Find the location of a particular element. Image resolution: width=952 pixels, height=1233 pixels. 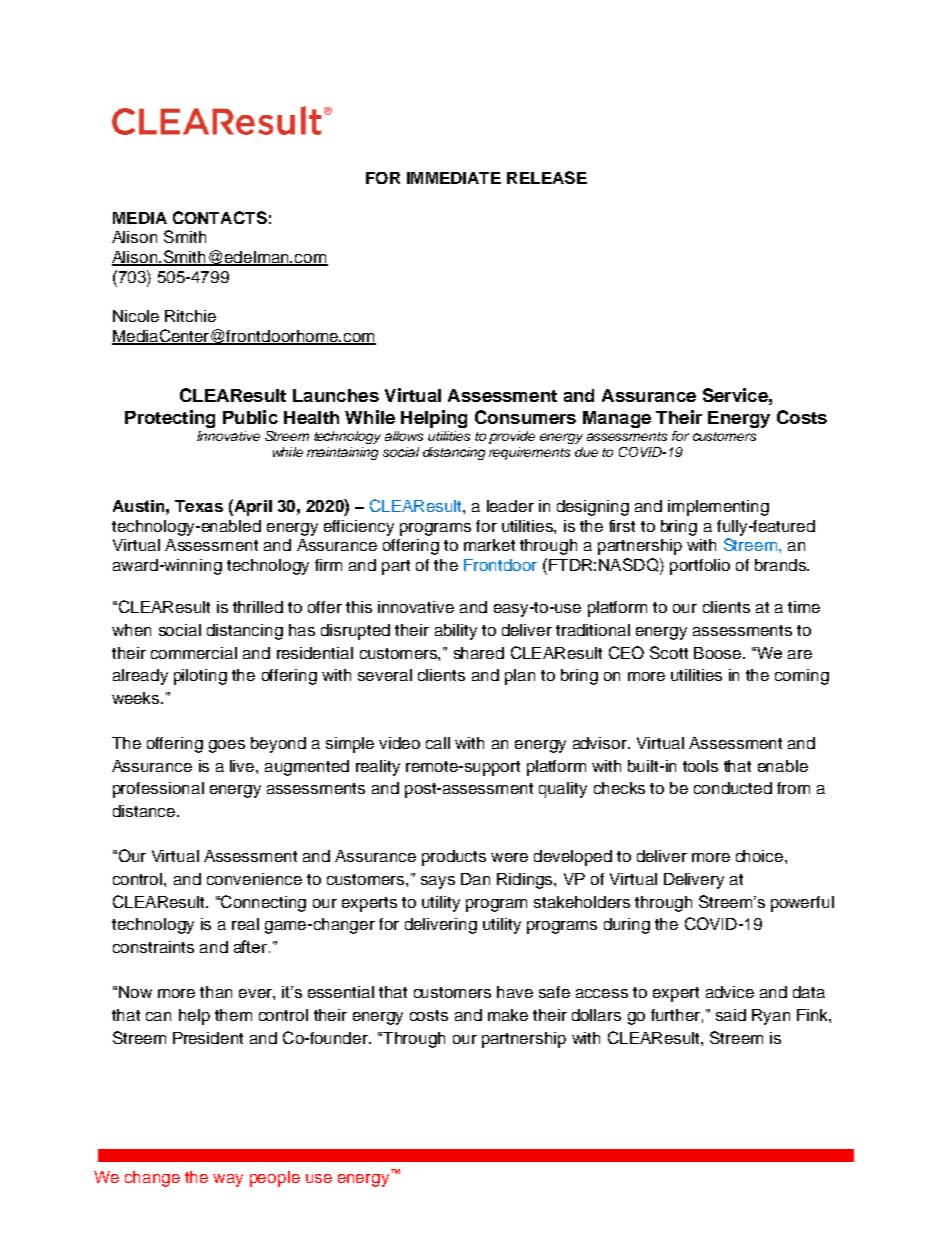

shared is located at coordinates (479, 653).
